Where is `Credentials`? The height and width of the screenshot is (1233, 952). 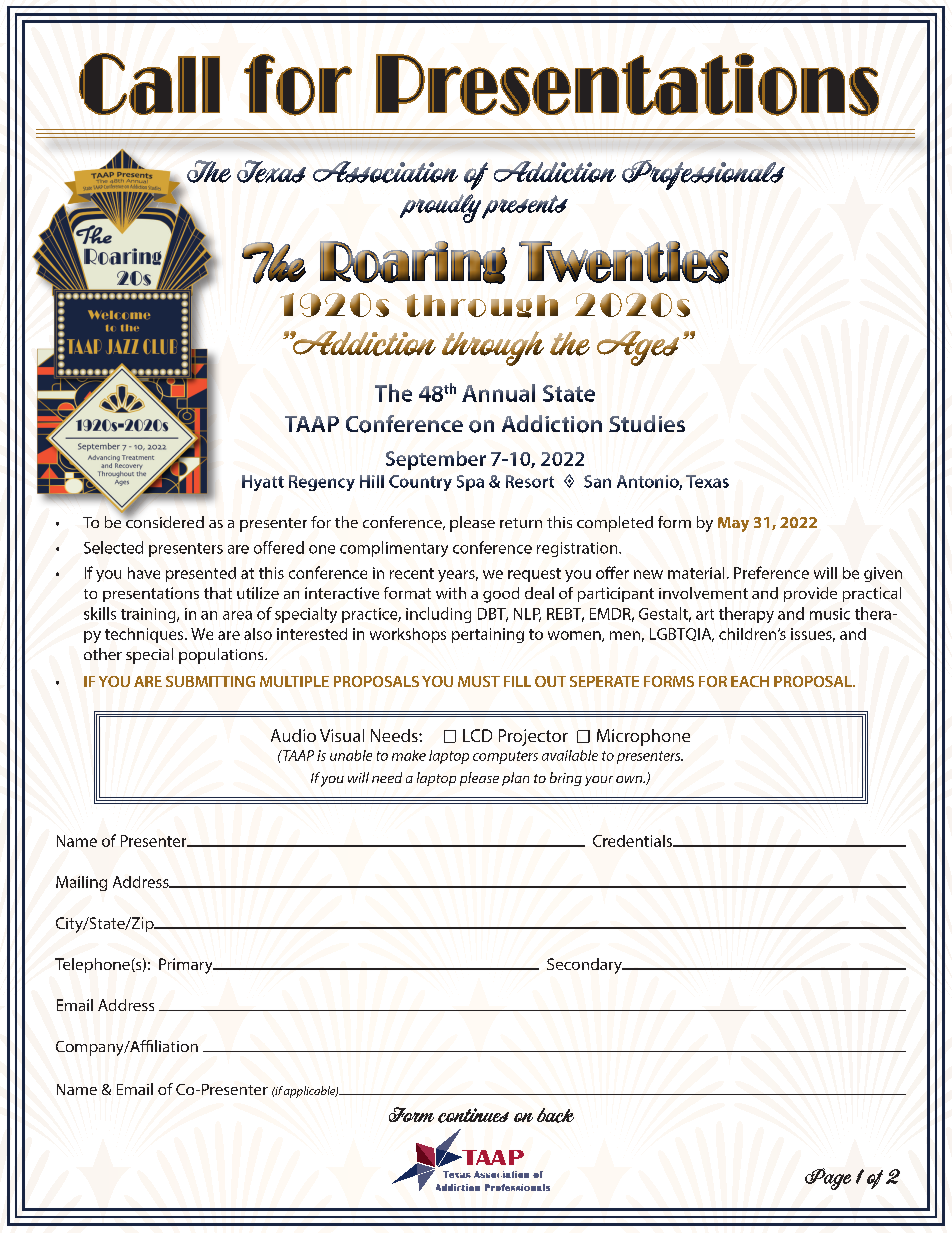
Credentials is located at coordinates (633, 841).
